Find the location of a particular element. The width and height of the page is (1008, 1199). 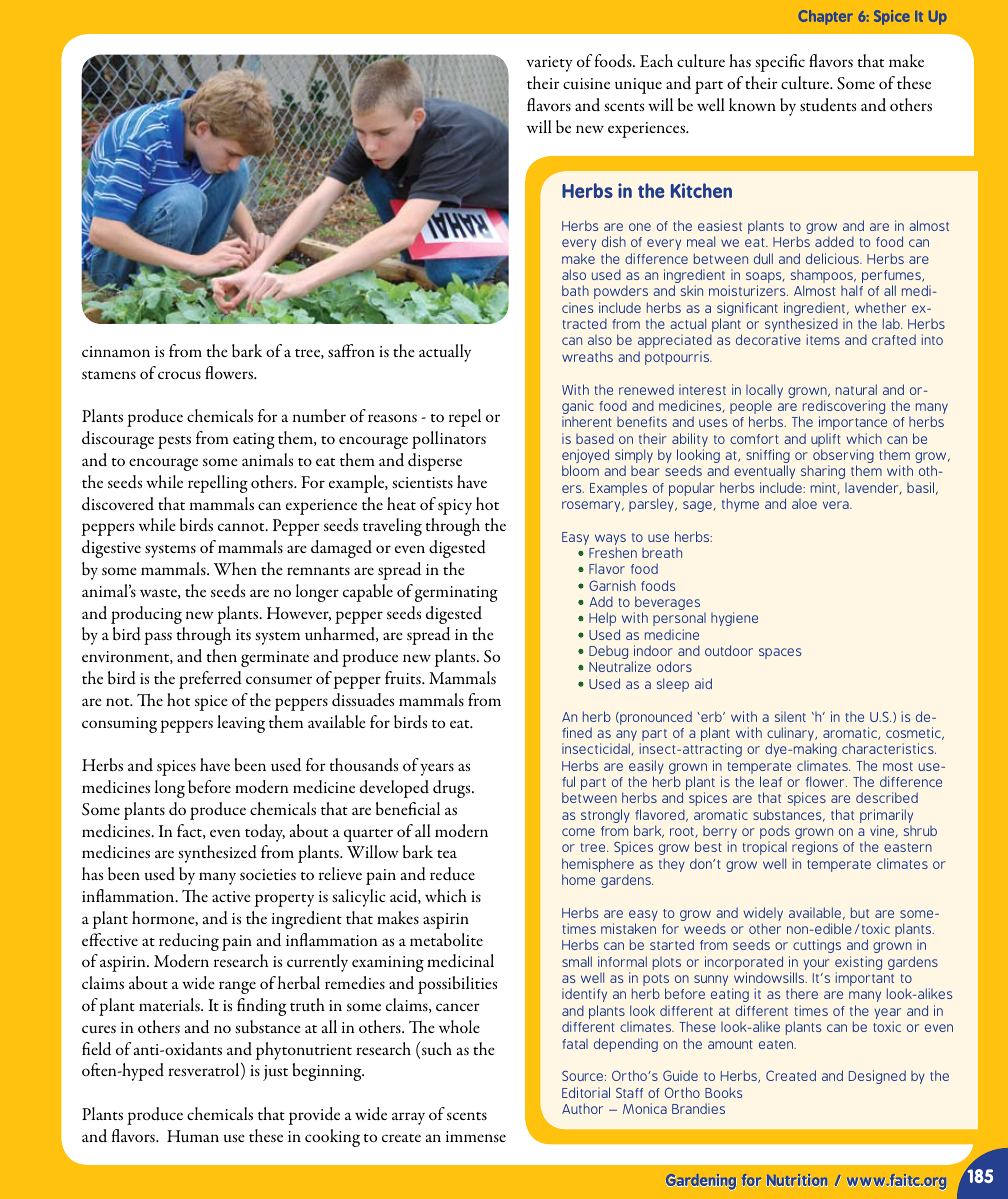

Human is located at coordinates (193, 1136).
